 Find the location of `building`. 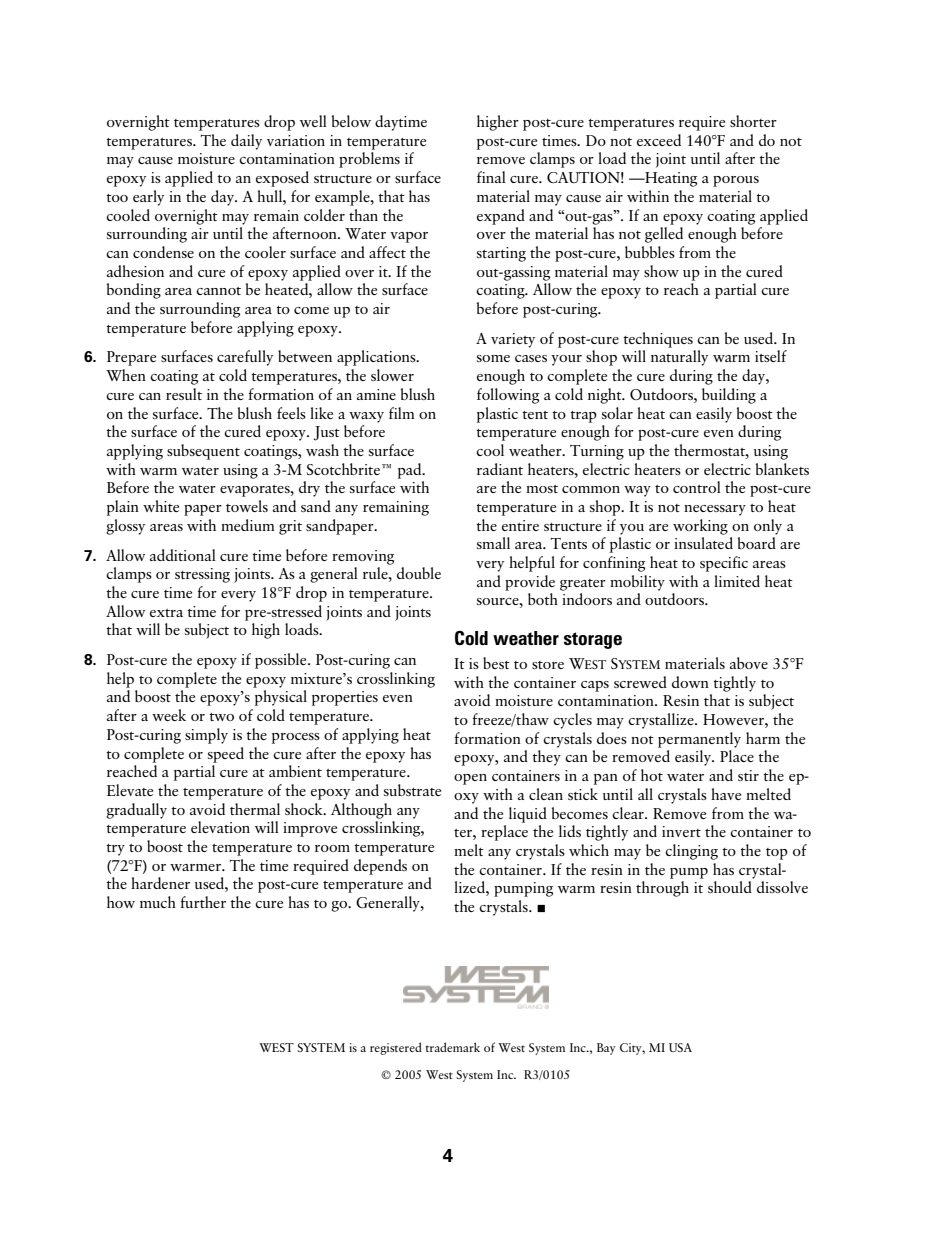

building is located at coordinates (729, 396).
